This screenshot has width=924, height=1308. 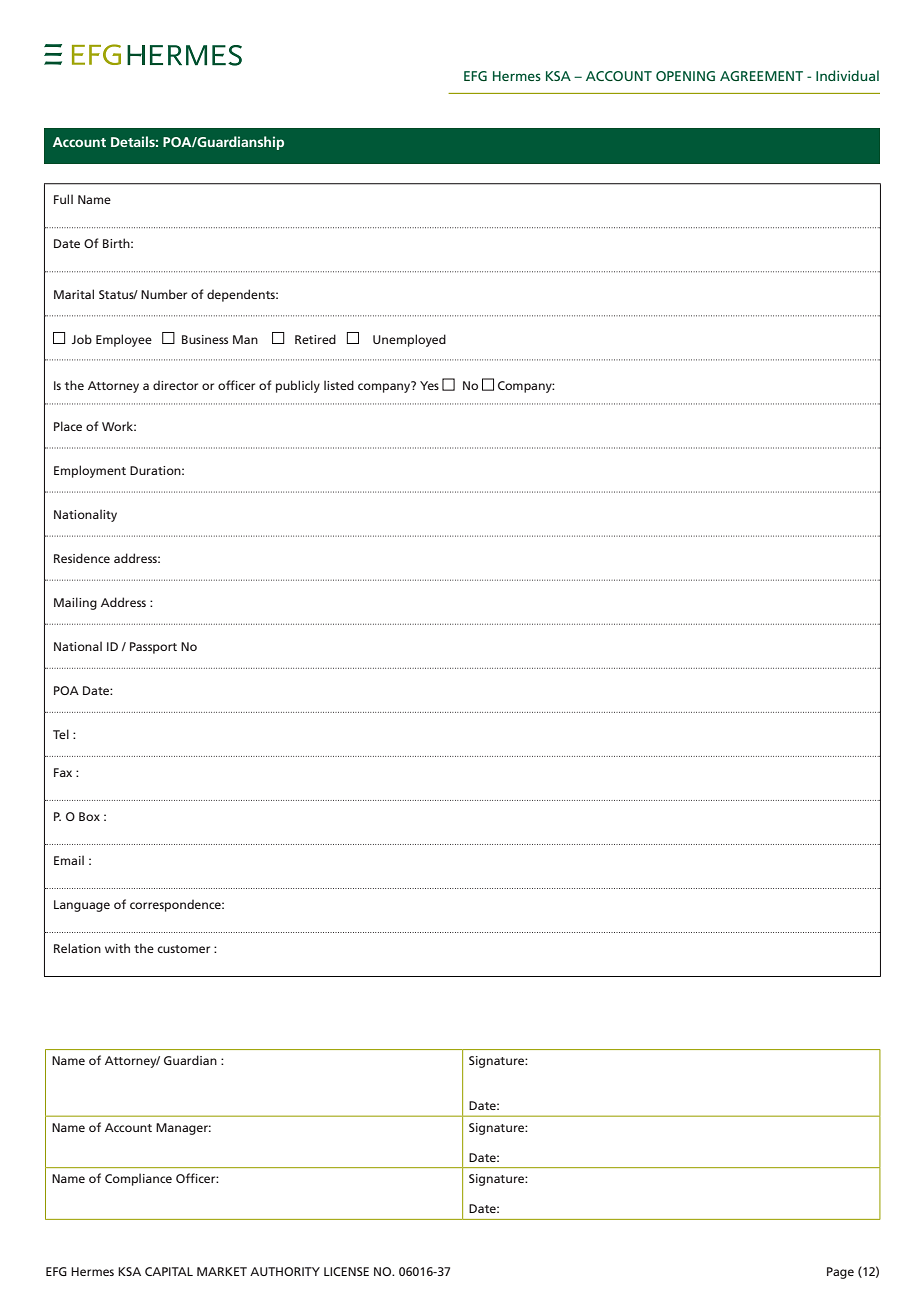 I want to click on LICENSE, so click(x=346, y=1271).
